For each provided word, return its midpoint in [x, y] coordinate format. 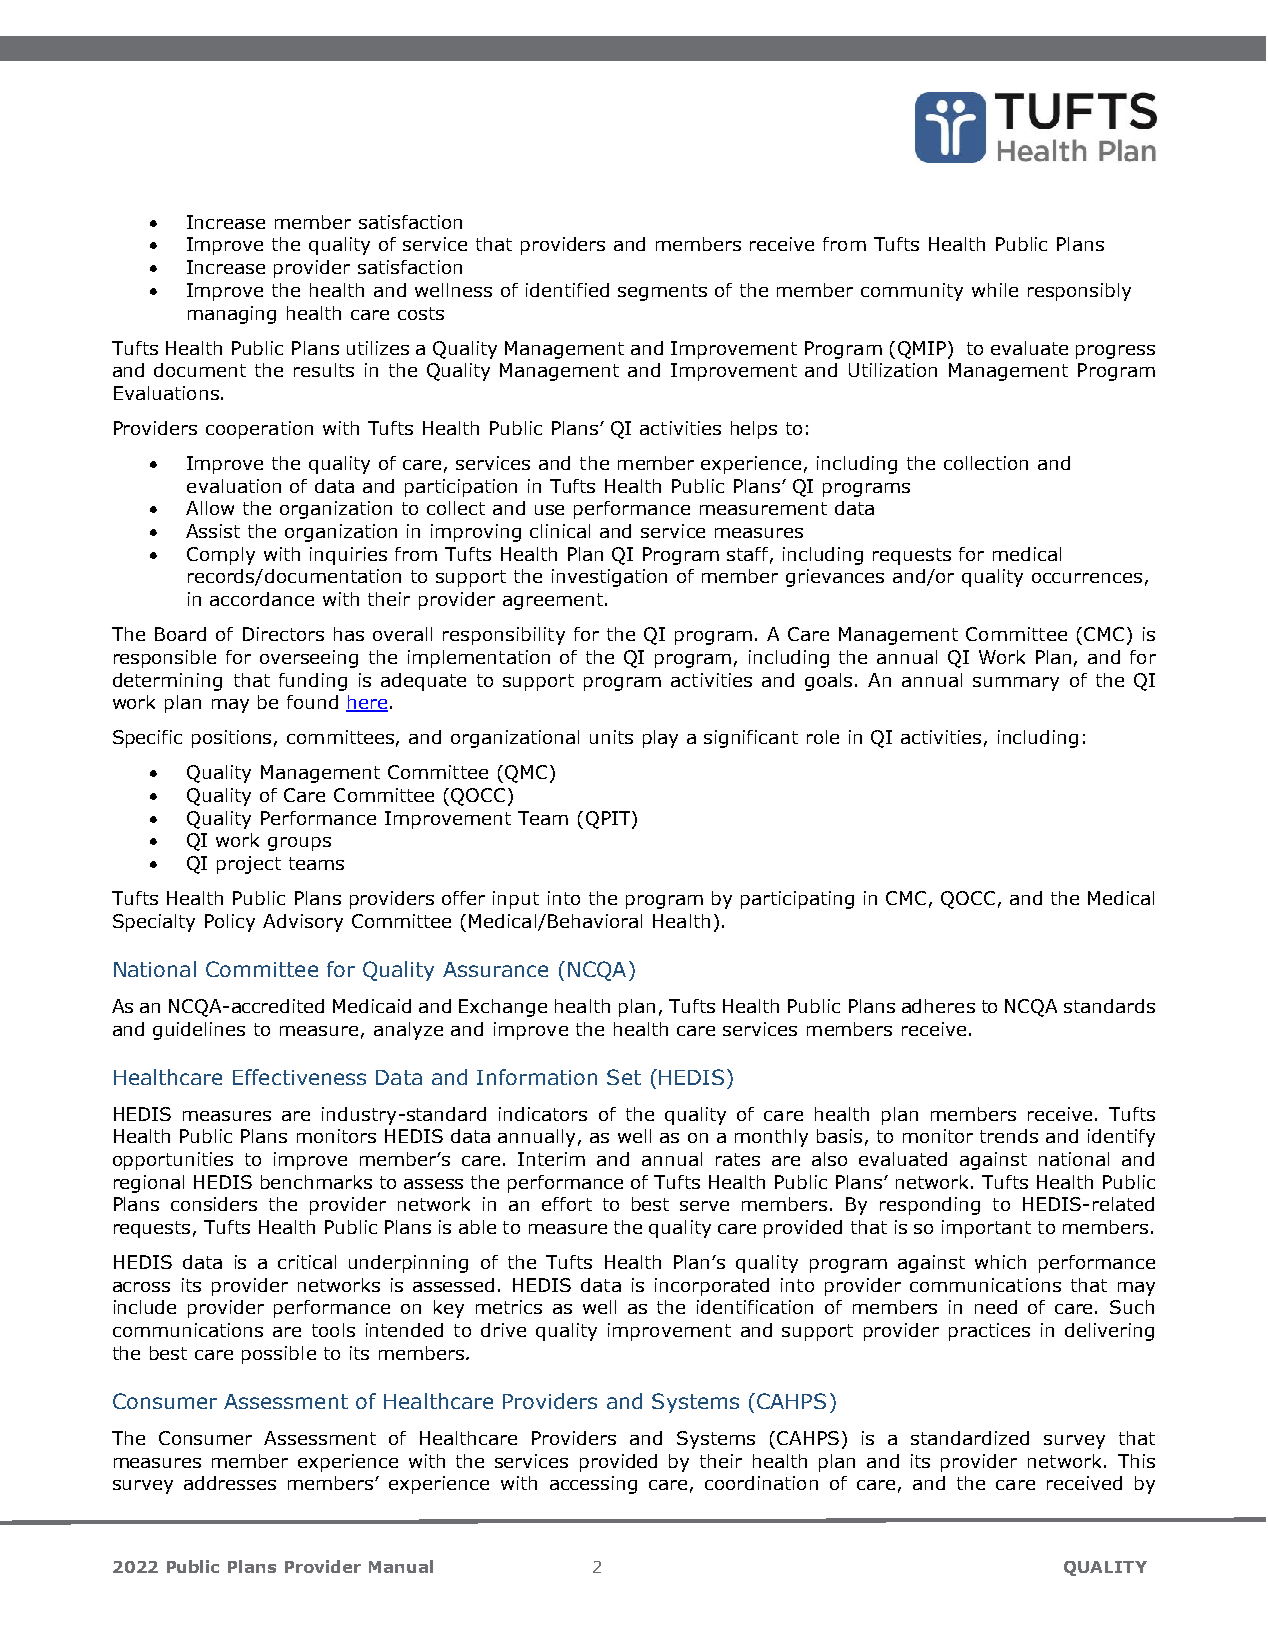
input [516, 900]
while [995, 290]
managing [232, 315]
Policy [230, 923]
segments [662, 292]
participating [797, 900]
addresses [230, 1483]
